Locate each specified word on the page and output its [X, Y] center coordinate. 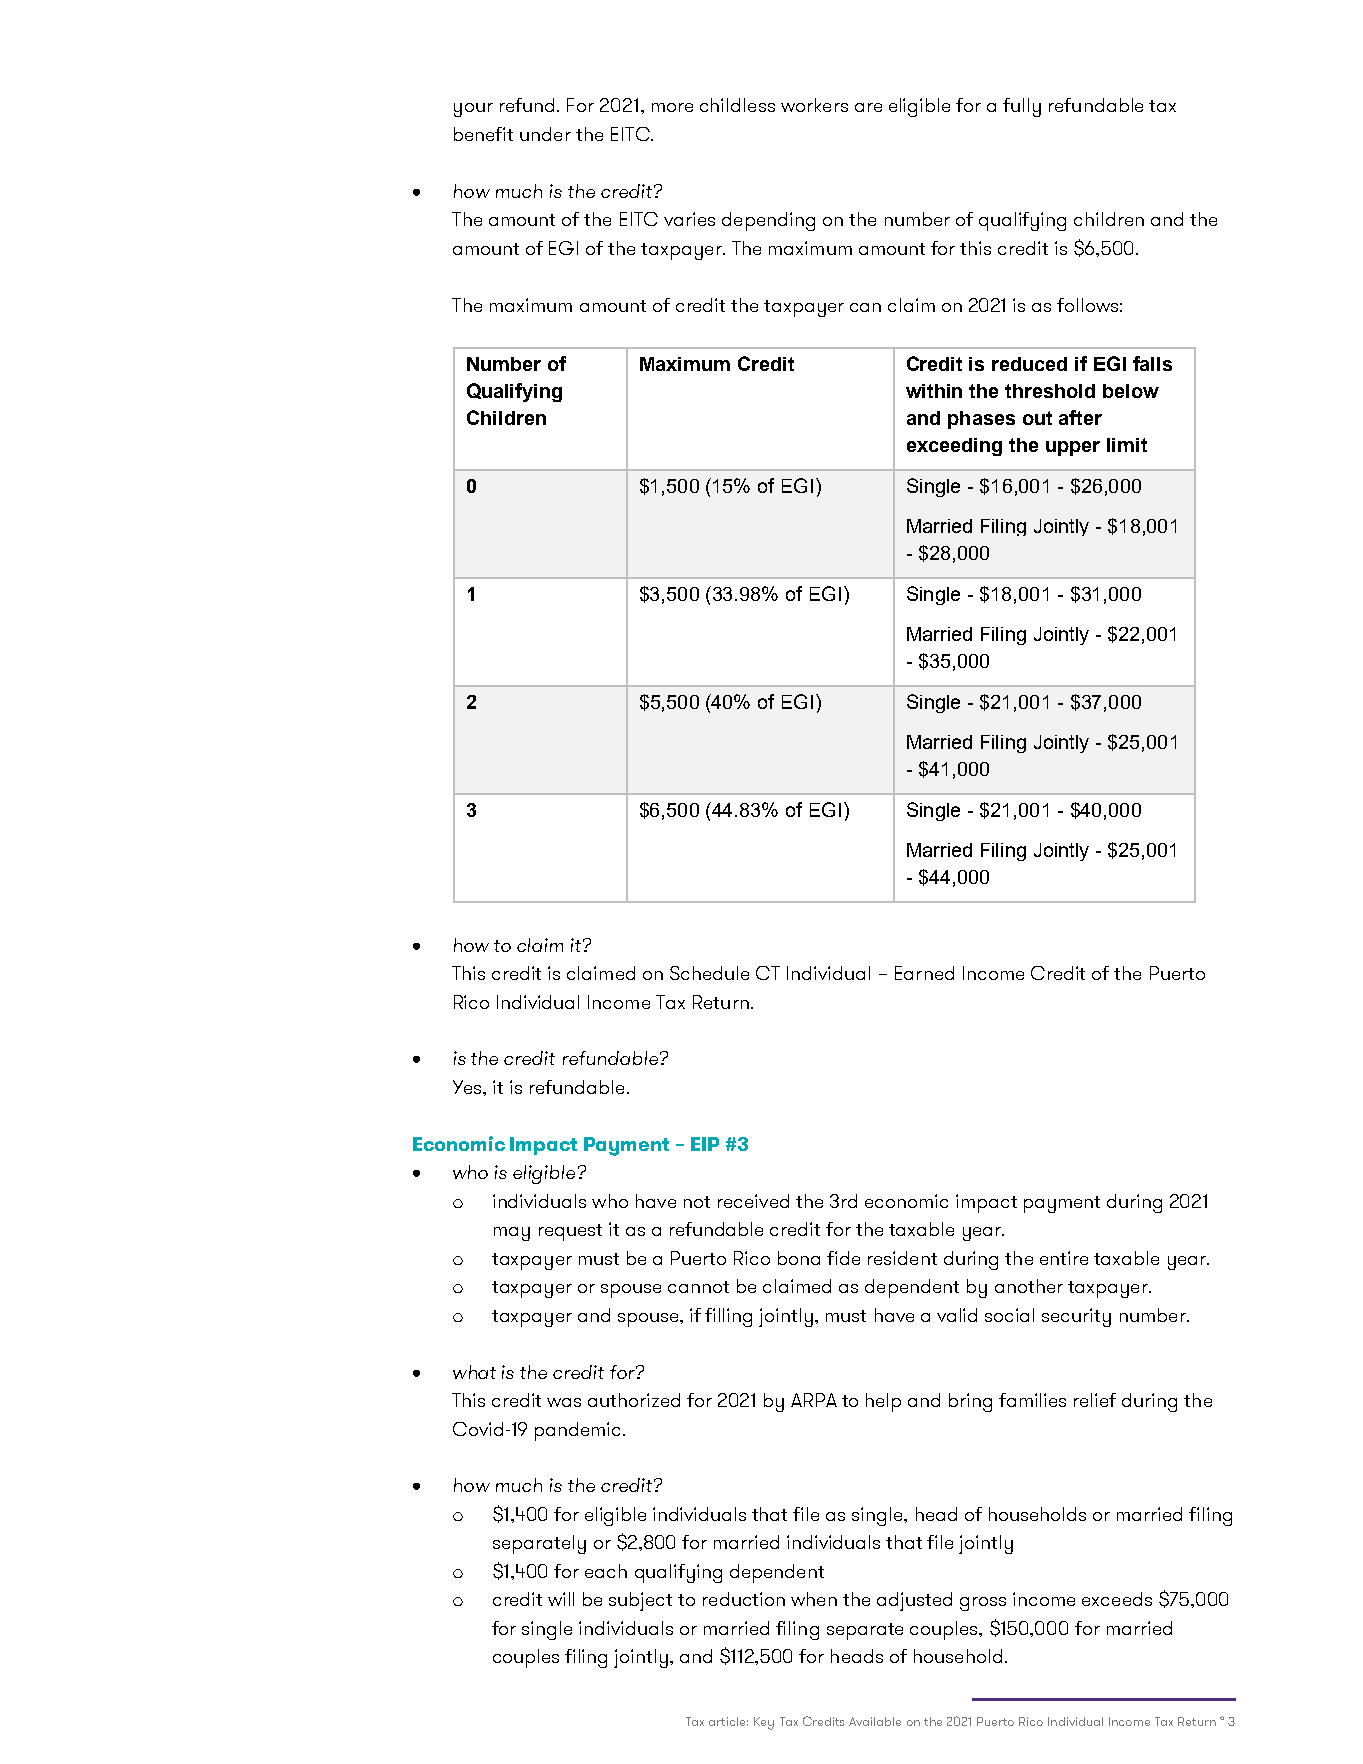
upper [1073, 448]
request [570, 1232]
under [545, 134]
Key [764, 1723]
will [561, 1599]
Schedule [709, 973]
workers [814, 105]
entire [1064, 1258]
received [753, 1201]
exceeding [954, 447]
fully [1022, 107]
